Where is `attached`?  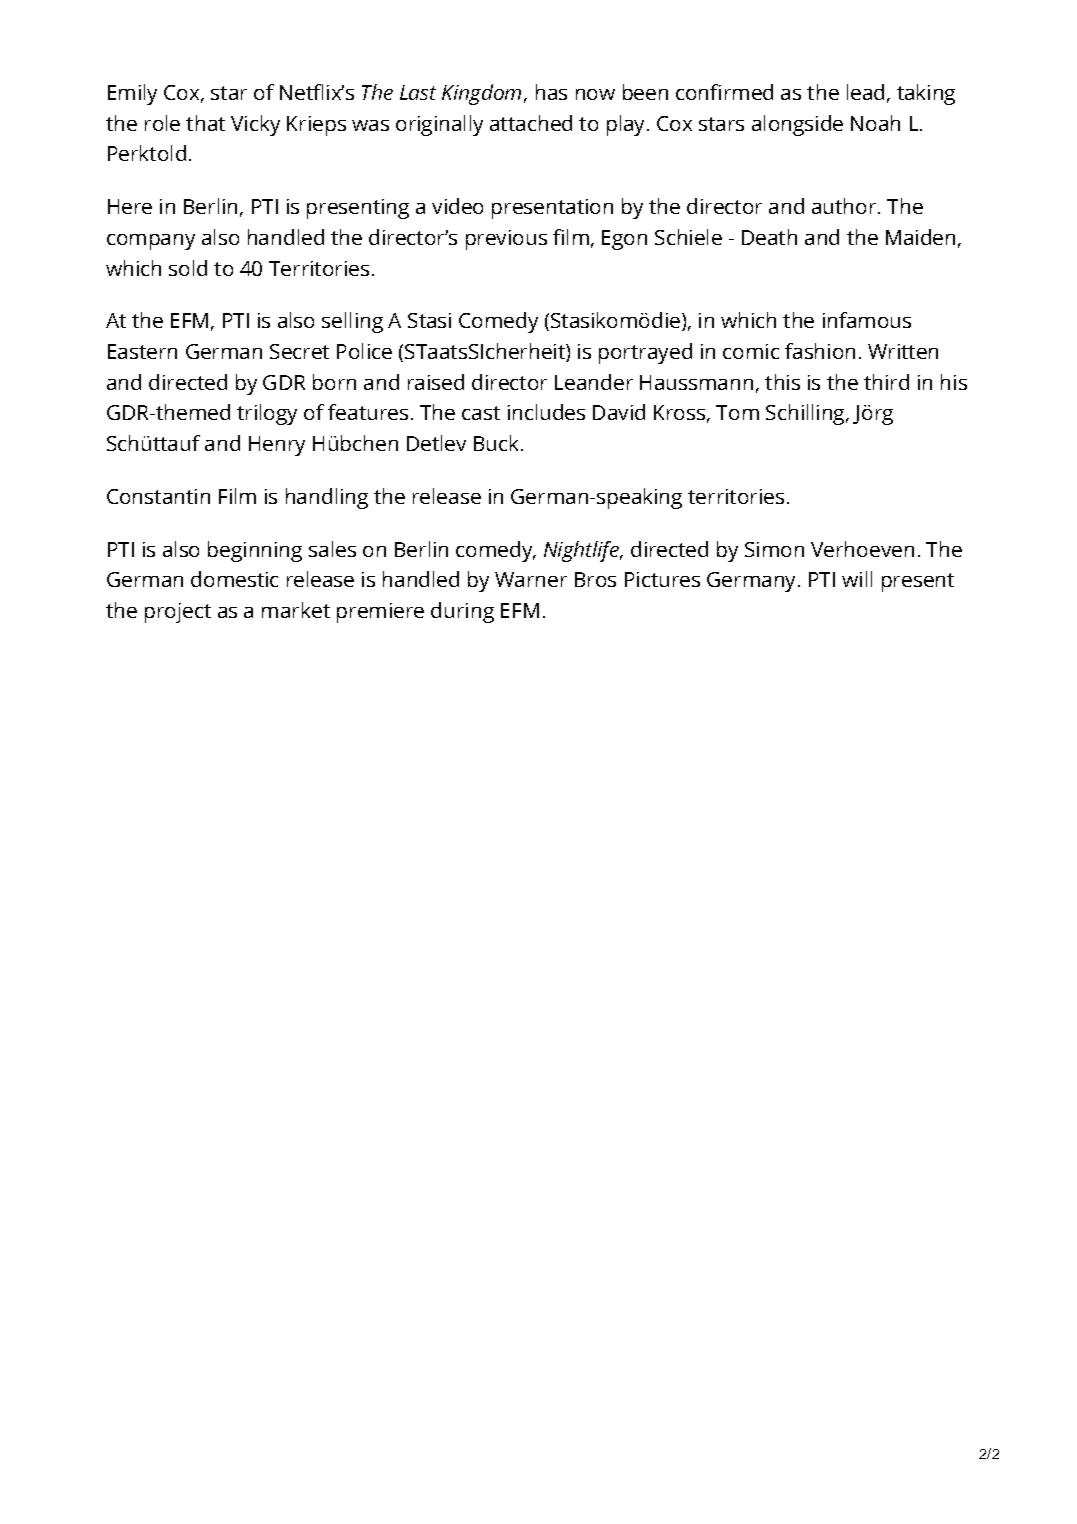 attached is located at coordinates (531, 123).
